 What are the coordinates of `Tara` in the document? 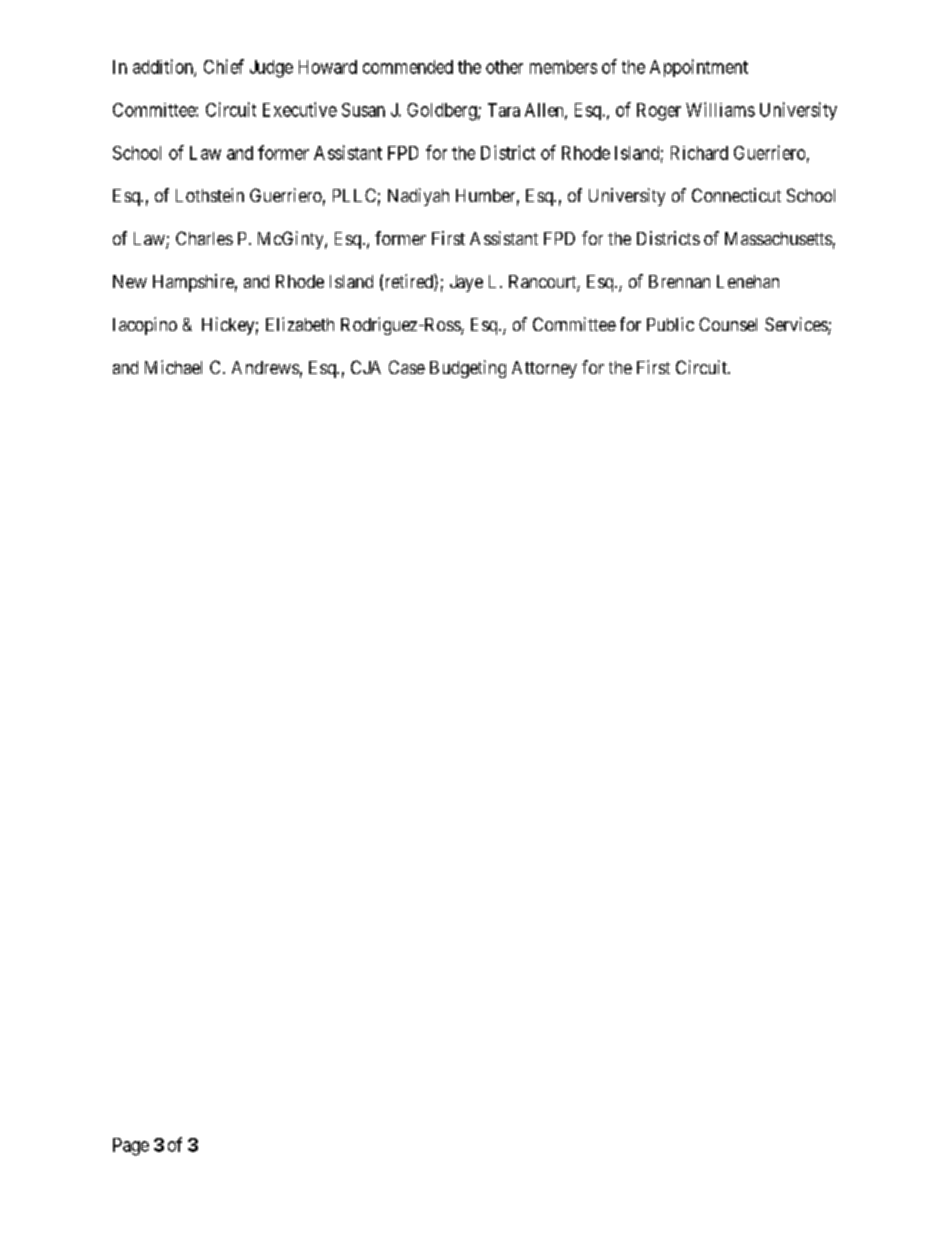 It's located at (504, 110).
